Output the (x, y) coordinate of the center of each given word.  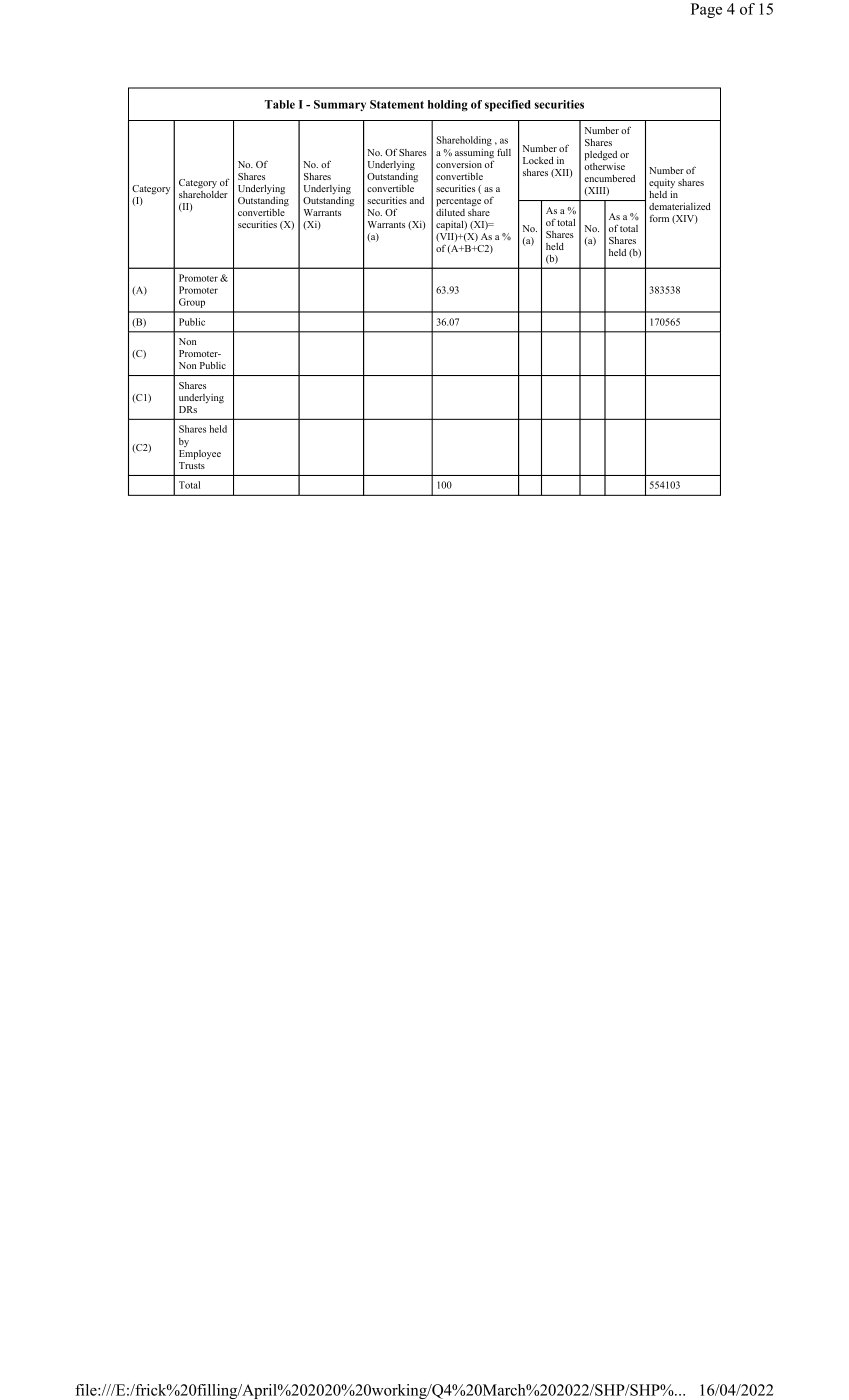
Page (706, 10)
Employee (200, 455)
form (659, 218)
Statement (397, 104)
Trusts (192, 465)
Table (280, 104)
